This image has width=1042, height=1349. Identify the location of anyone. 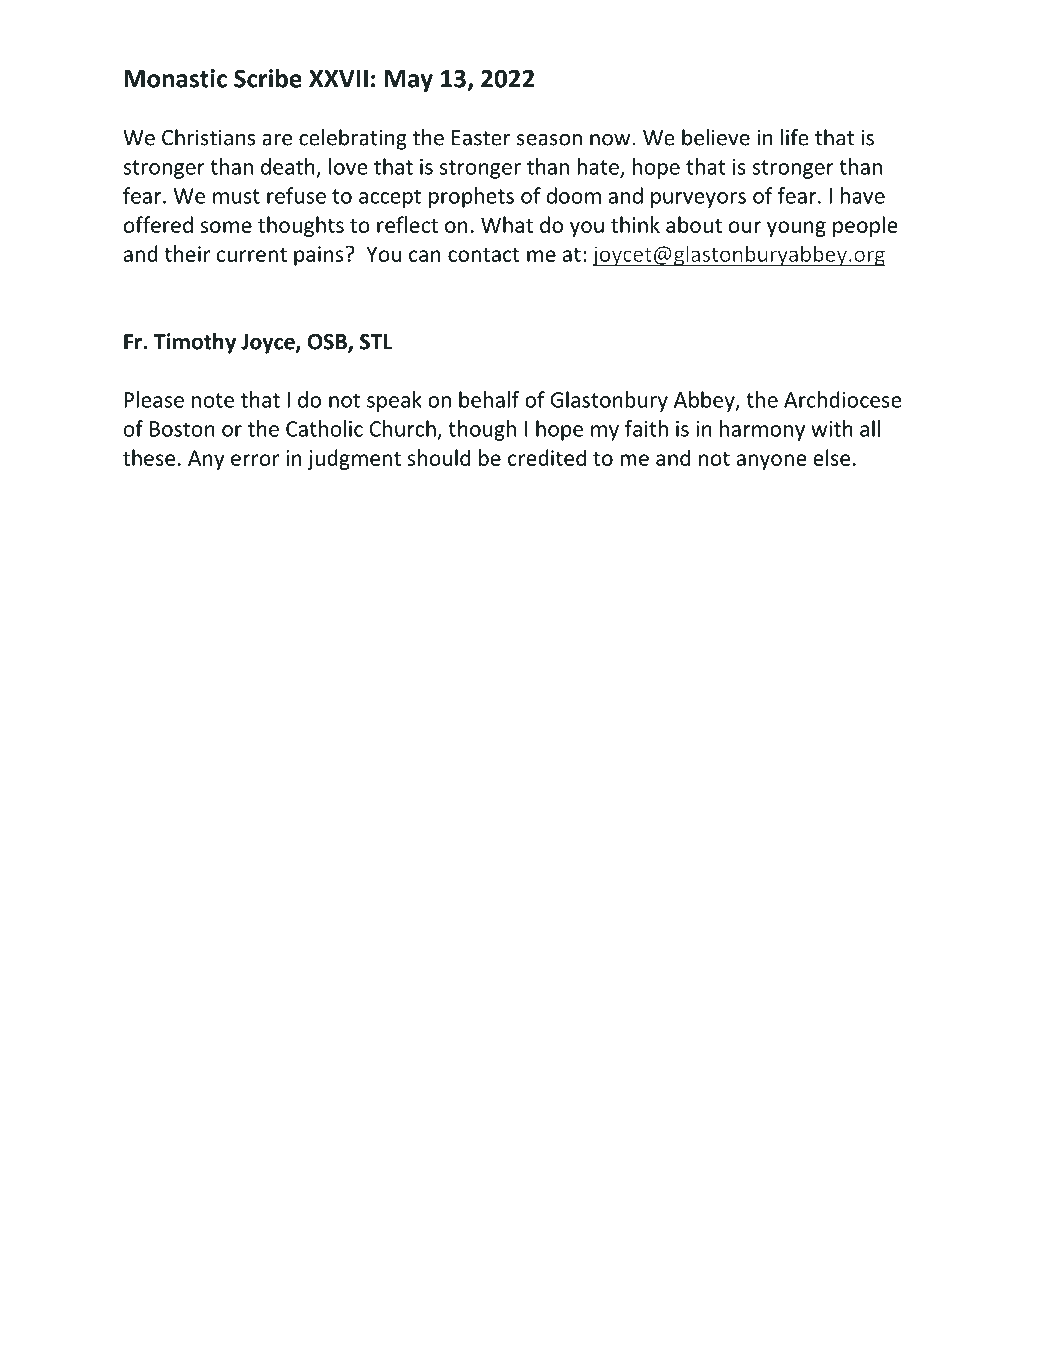
(772, 462).
